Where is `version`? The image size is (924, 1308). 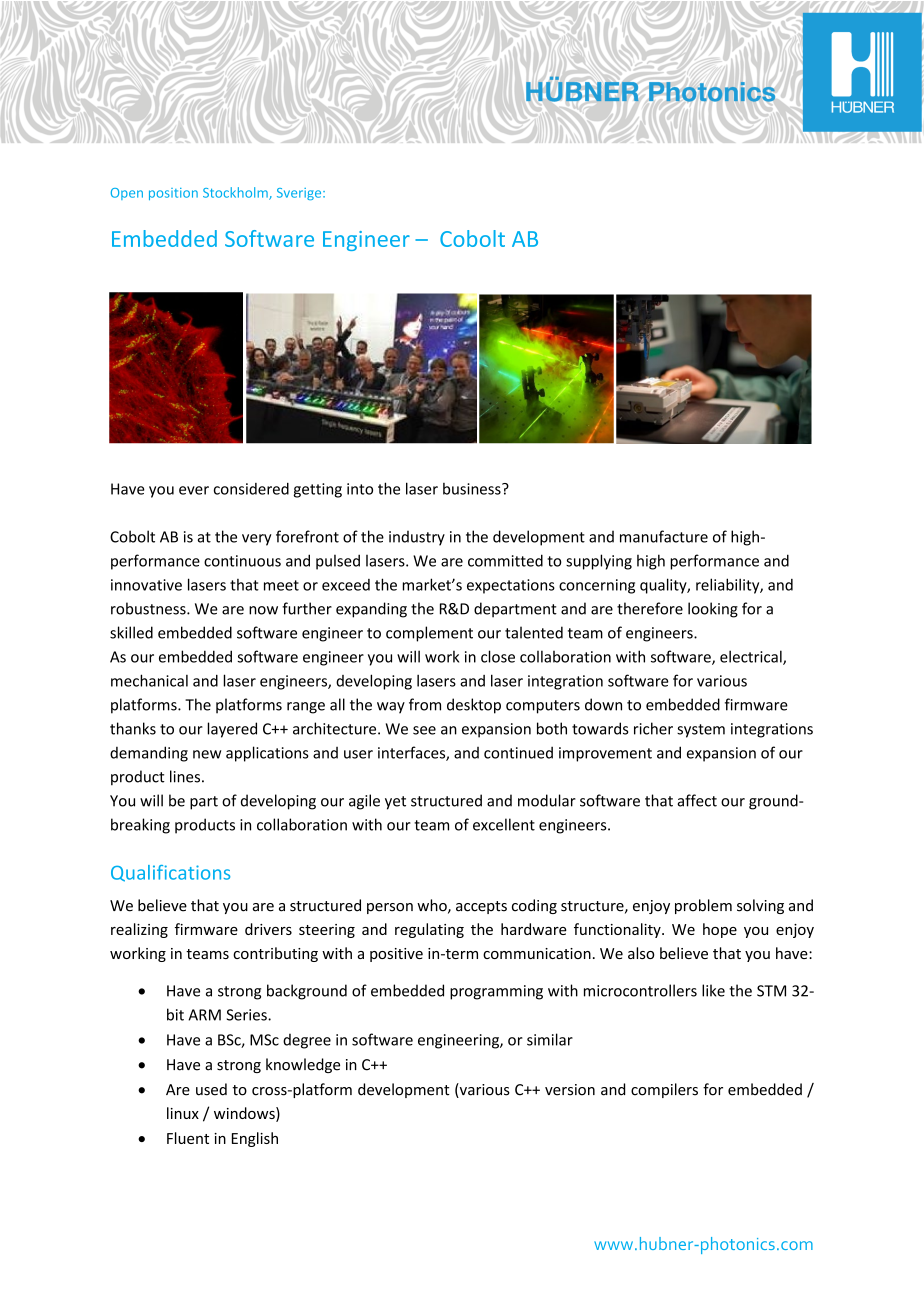 version is located at coordinates (570, 1090).
